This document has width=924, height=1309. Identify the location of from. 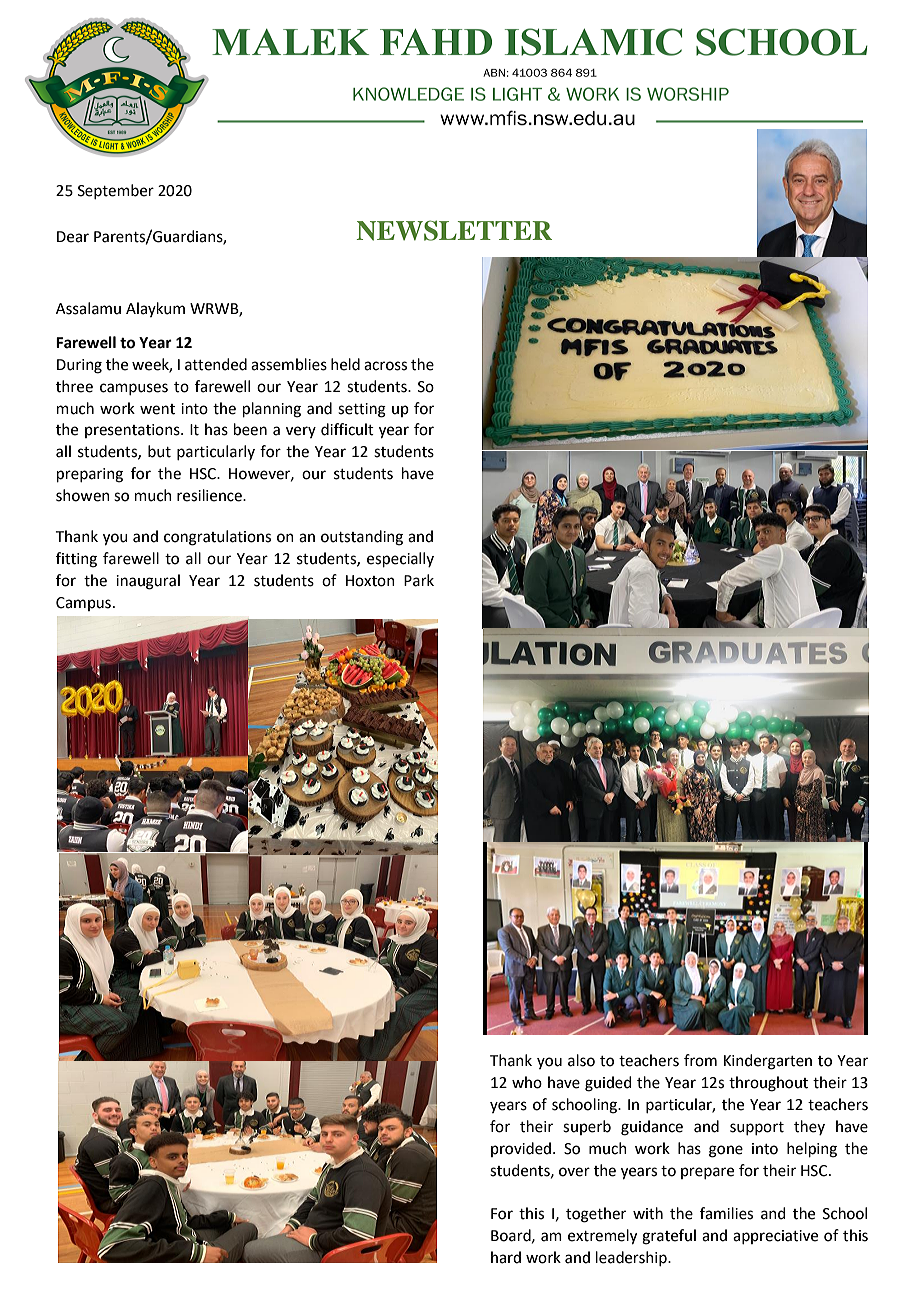
(700, 1060).
